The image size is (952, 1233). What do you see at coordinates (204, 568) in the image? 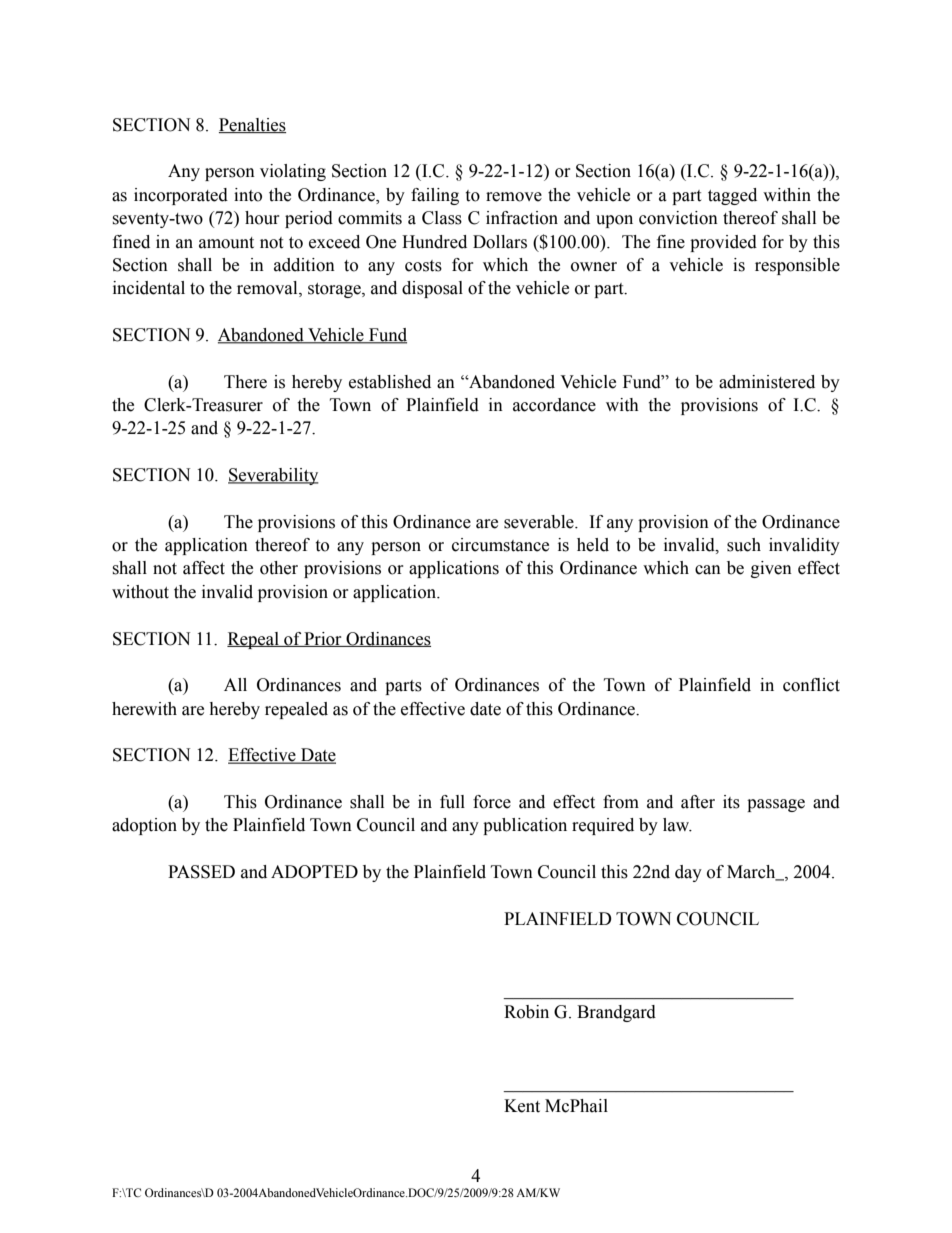
I see `affect` at bounding box center [204, 568].
